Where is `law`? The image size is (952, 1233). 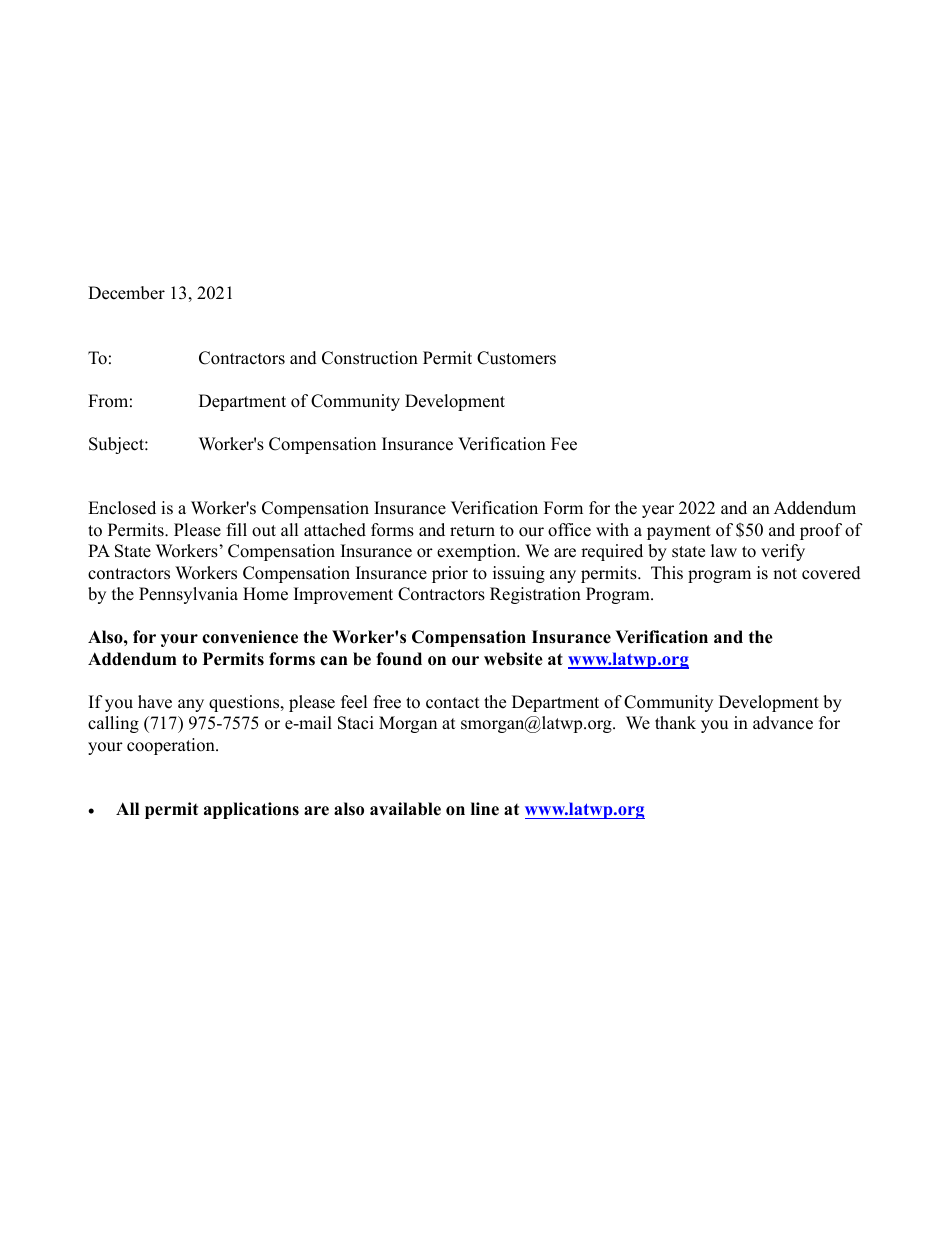
law is located at coordinates (724, 550).
